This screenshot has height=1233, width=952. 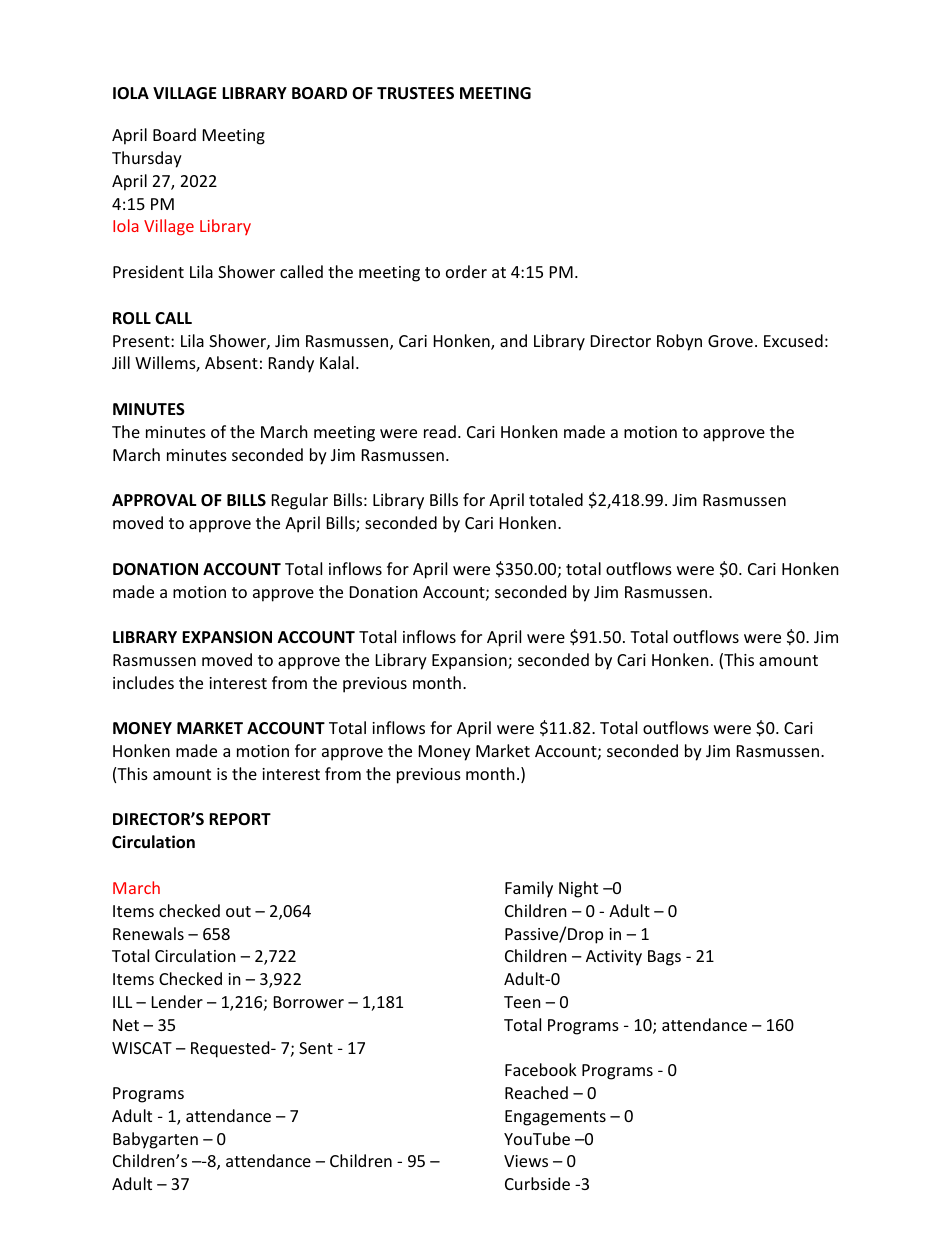 What do you see at coordinates (730, 341) in the screenshot?
I see `Grove` at bounding box center [730, 341].
